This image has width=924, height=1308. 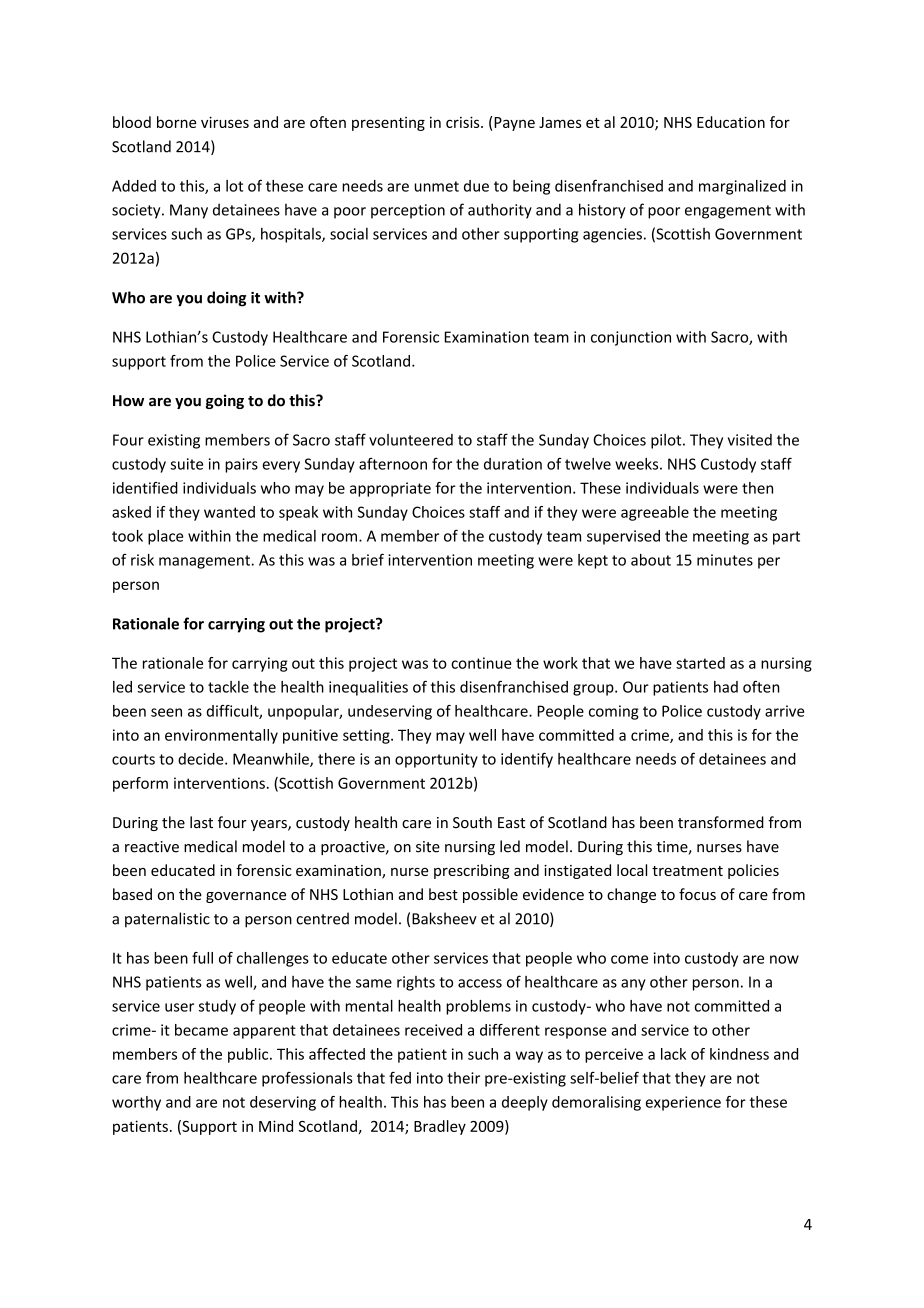 What do you see at coordinates (225, 122) in the image?
I see `viruses` at bounding box center [225, 122].
